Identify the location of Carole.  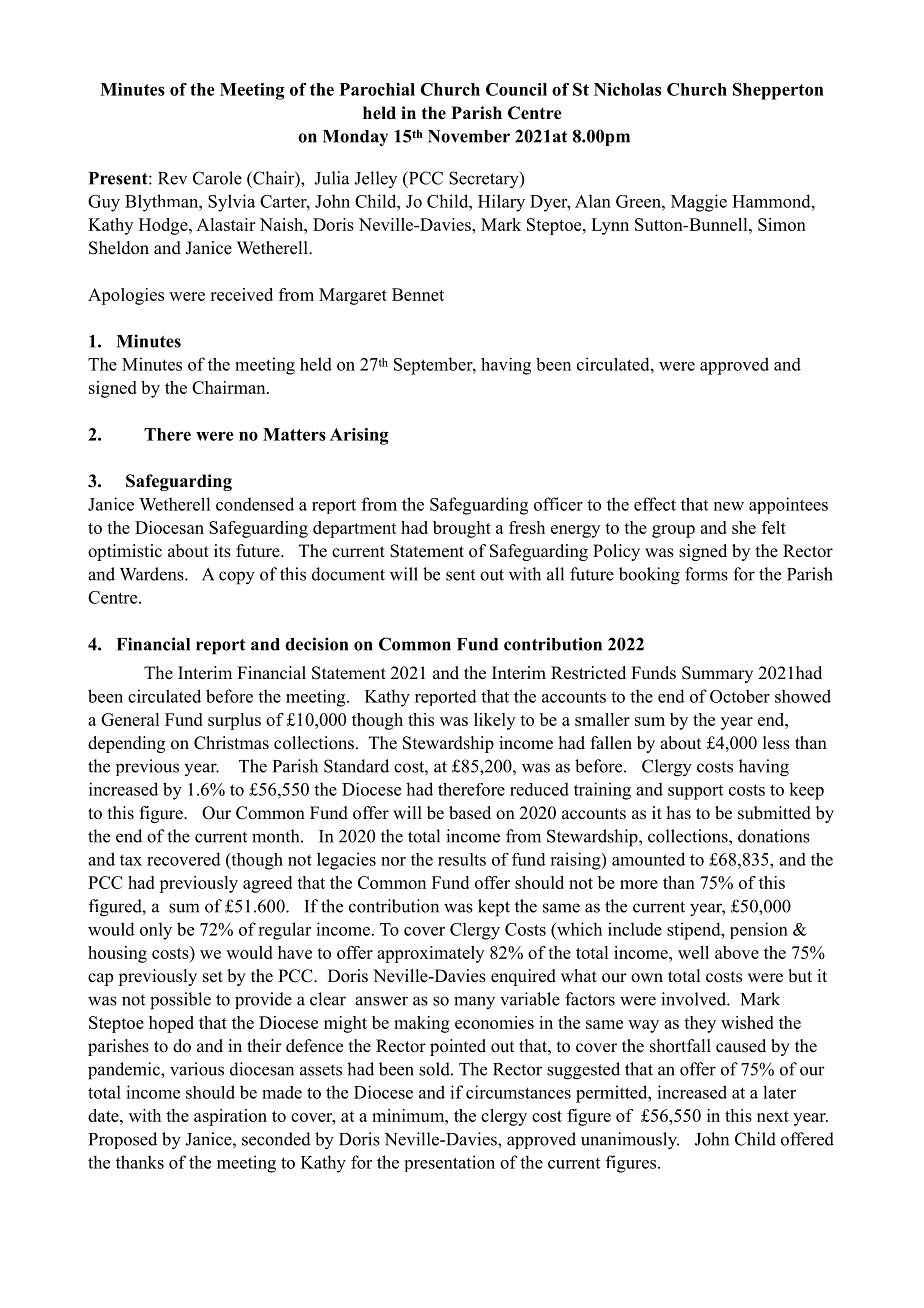
(217, 178).
